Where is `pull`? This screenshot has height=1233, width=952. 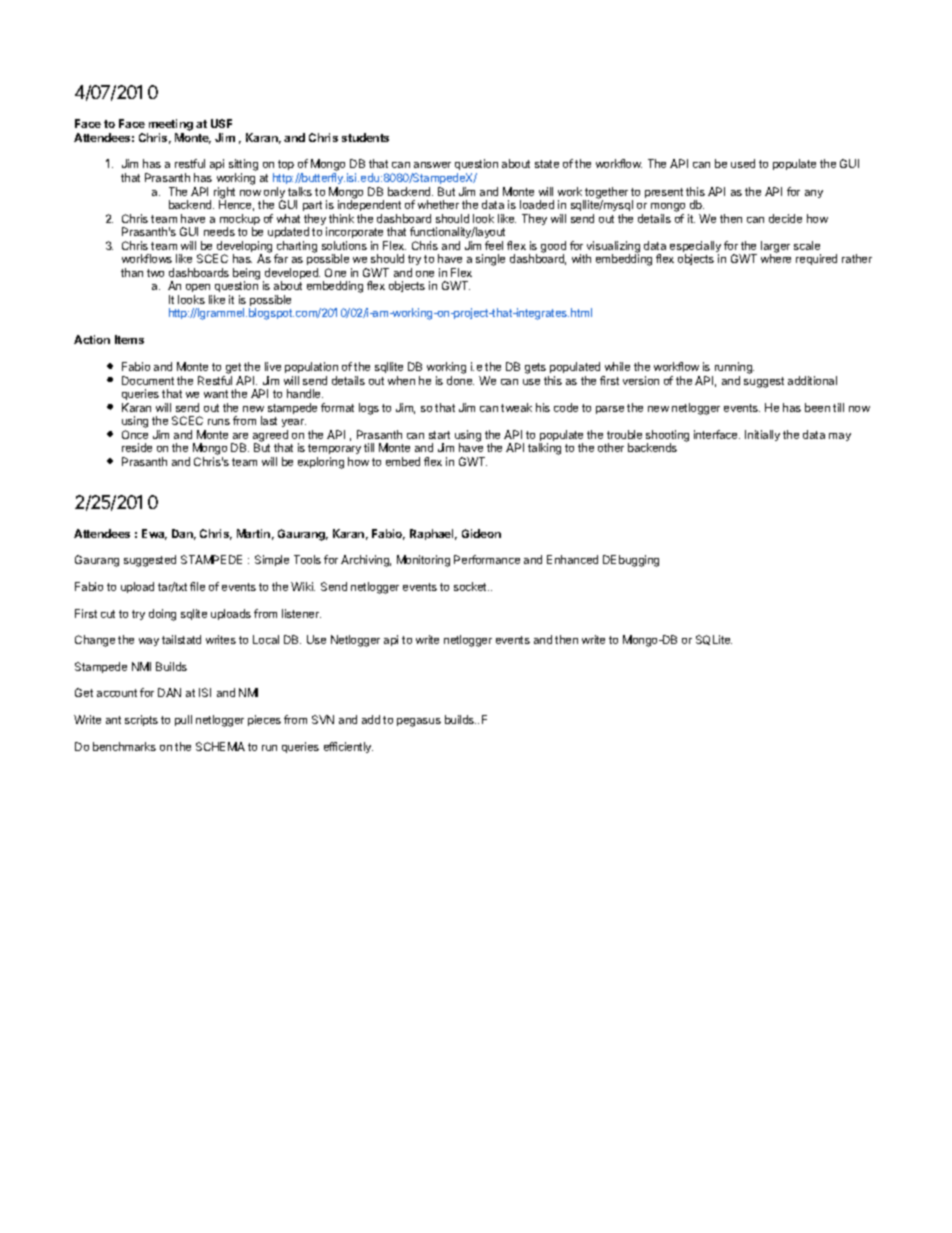
pull is located at coordinates (183, 720).
